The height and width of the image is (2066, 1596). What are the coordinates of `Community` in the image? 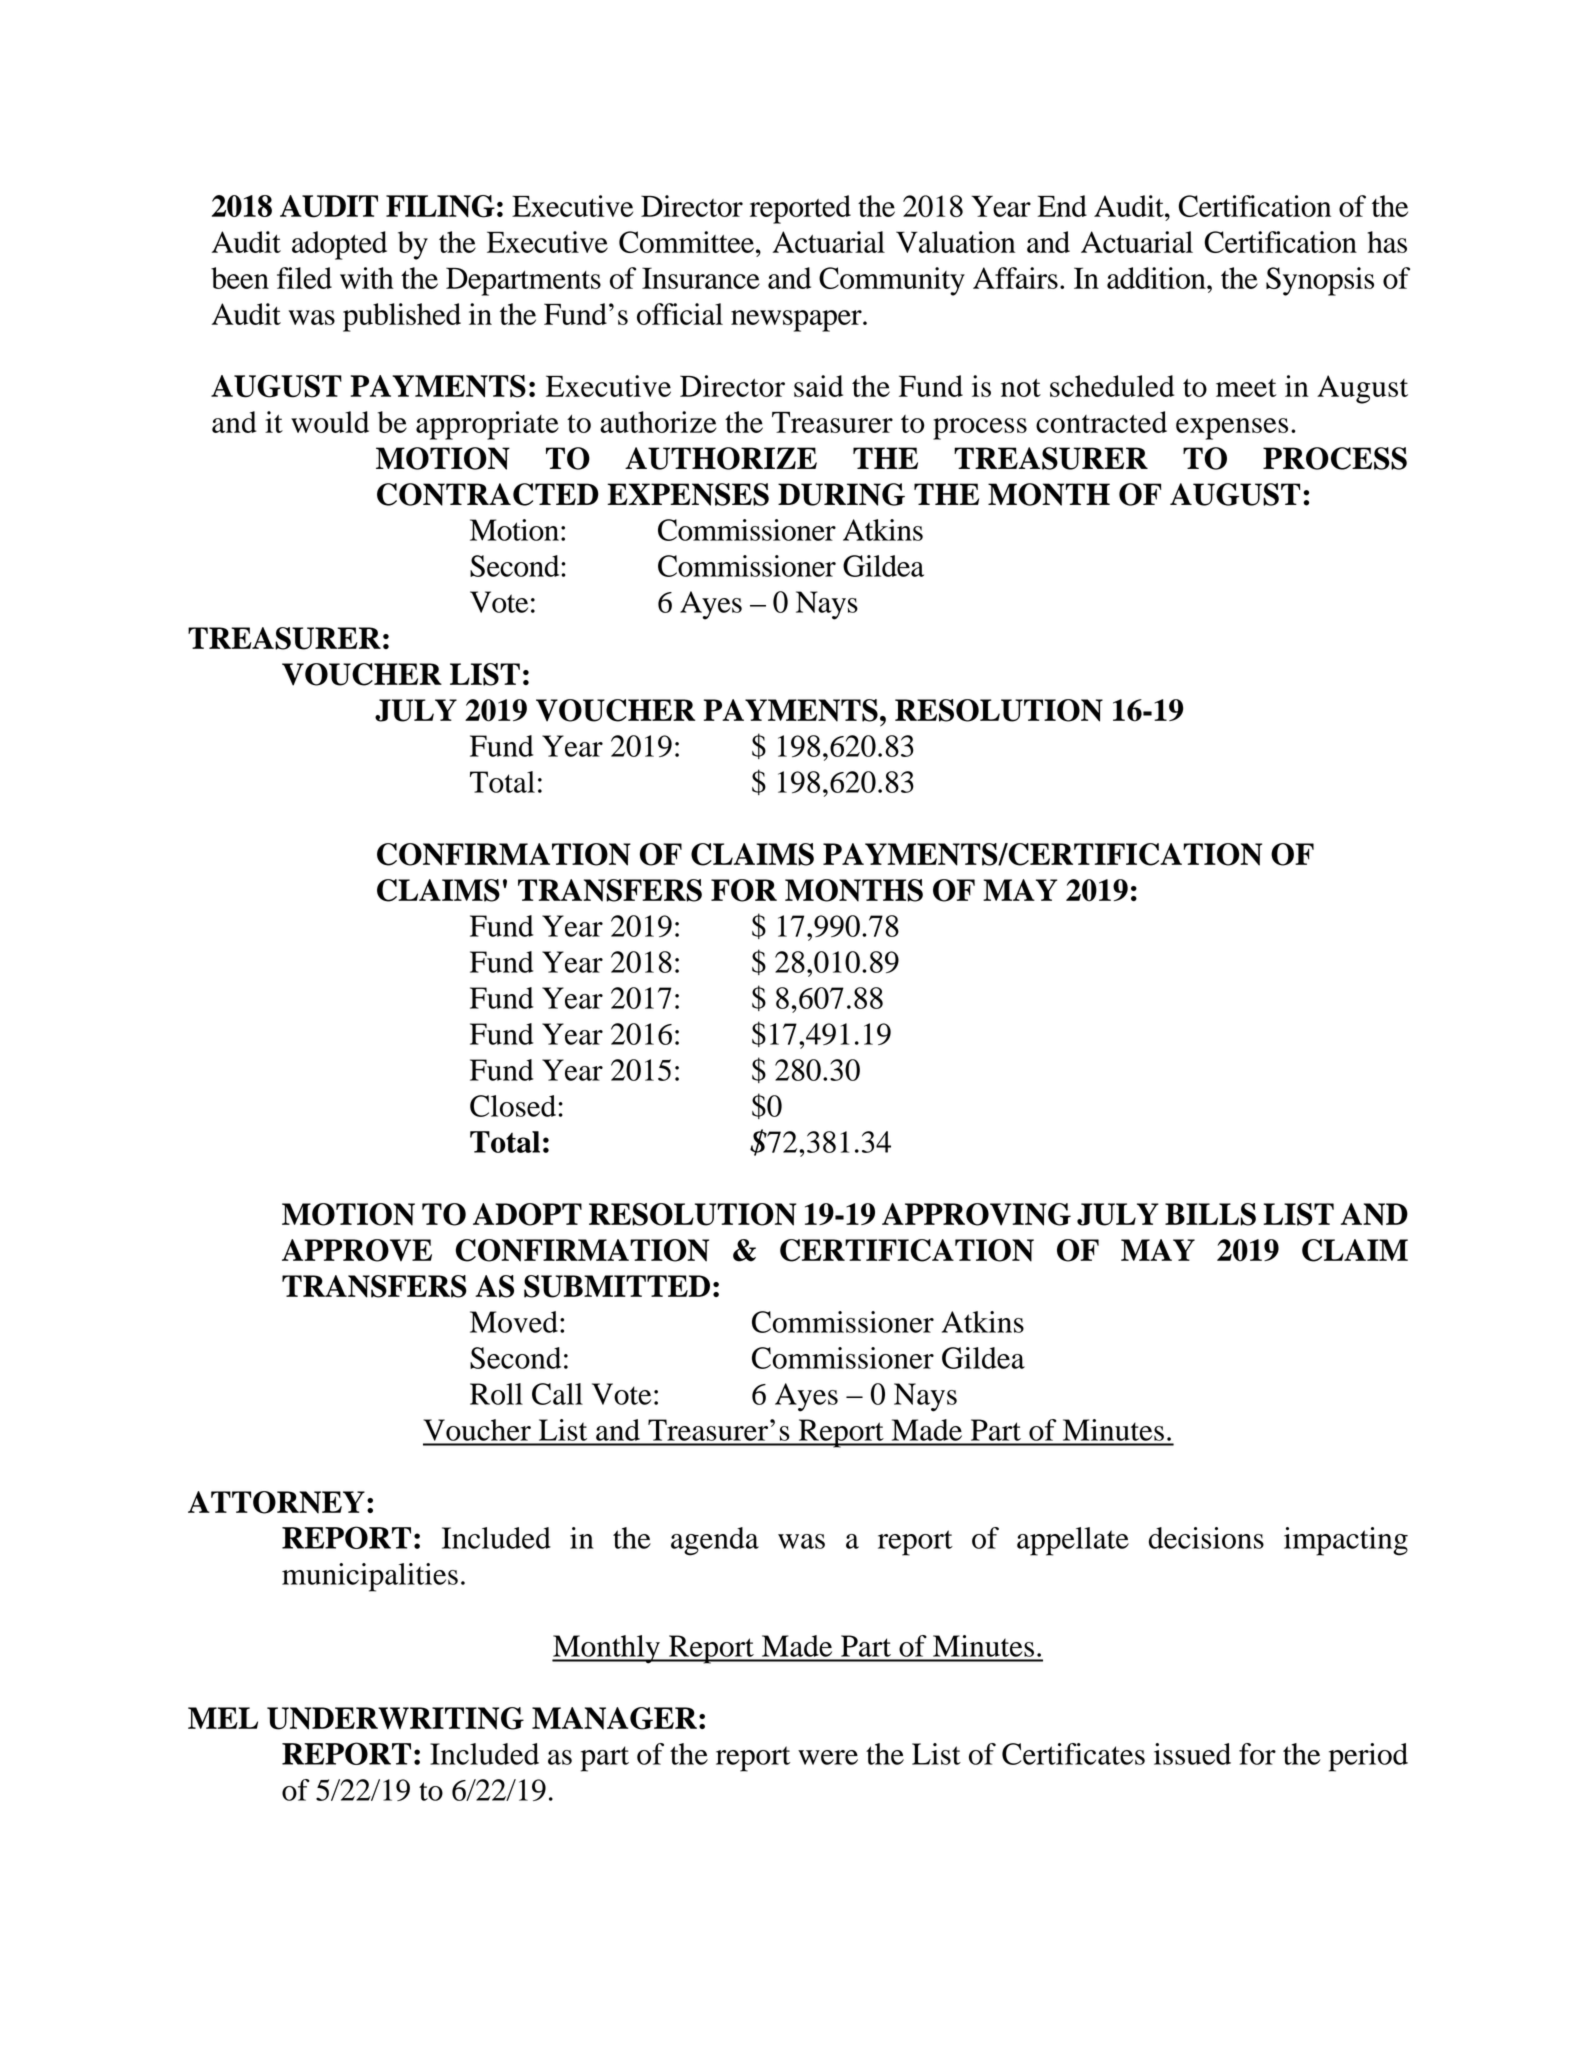 It's located at (892, 281).
